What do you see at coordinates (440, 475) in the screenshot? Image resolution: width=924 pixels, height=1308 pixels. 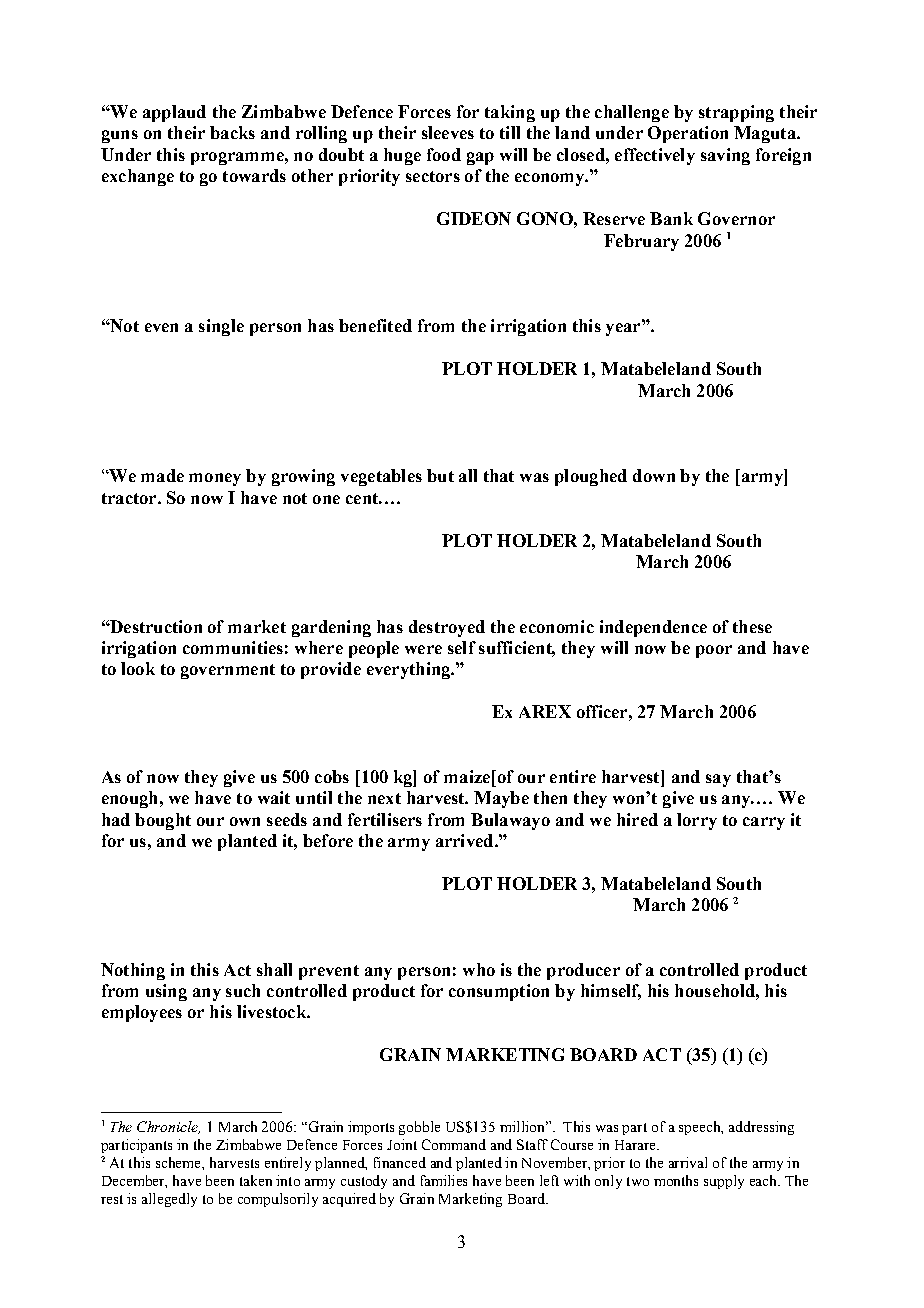 I see `but` at bounding box center [440, 475].
